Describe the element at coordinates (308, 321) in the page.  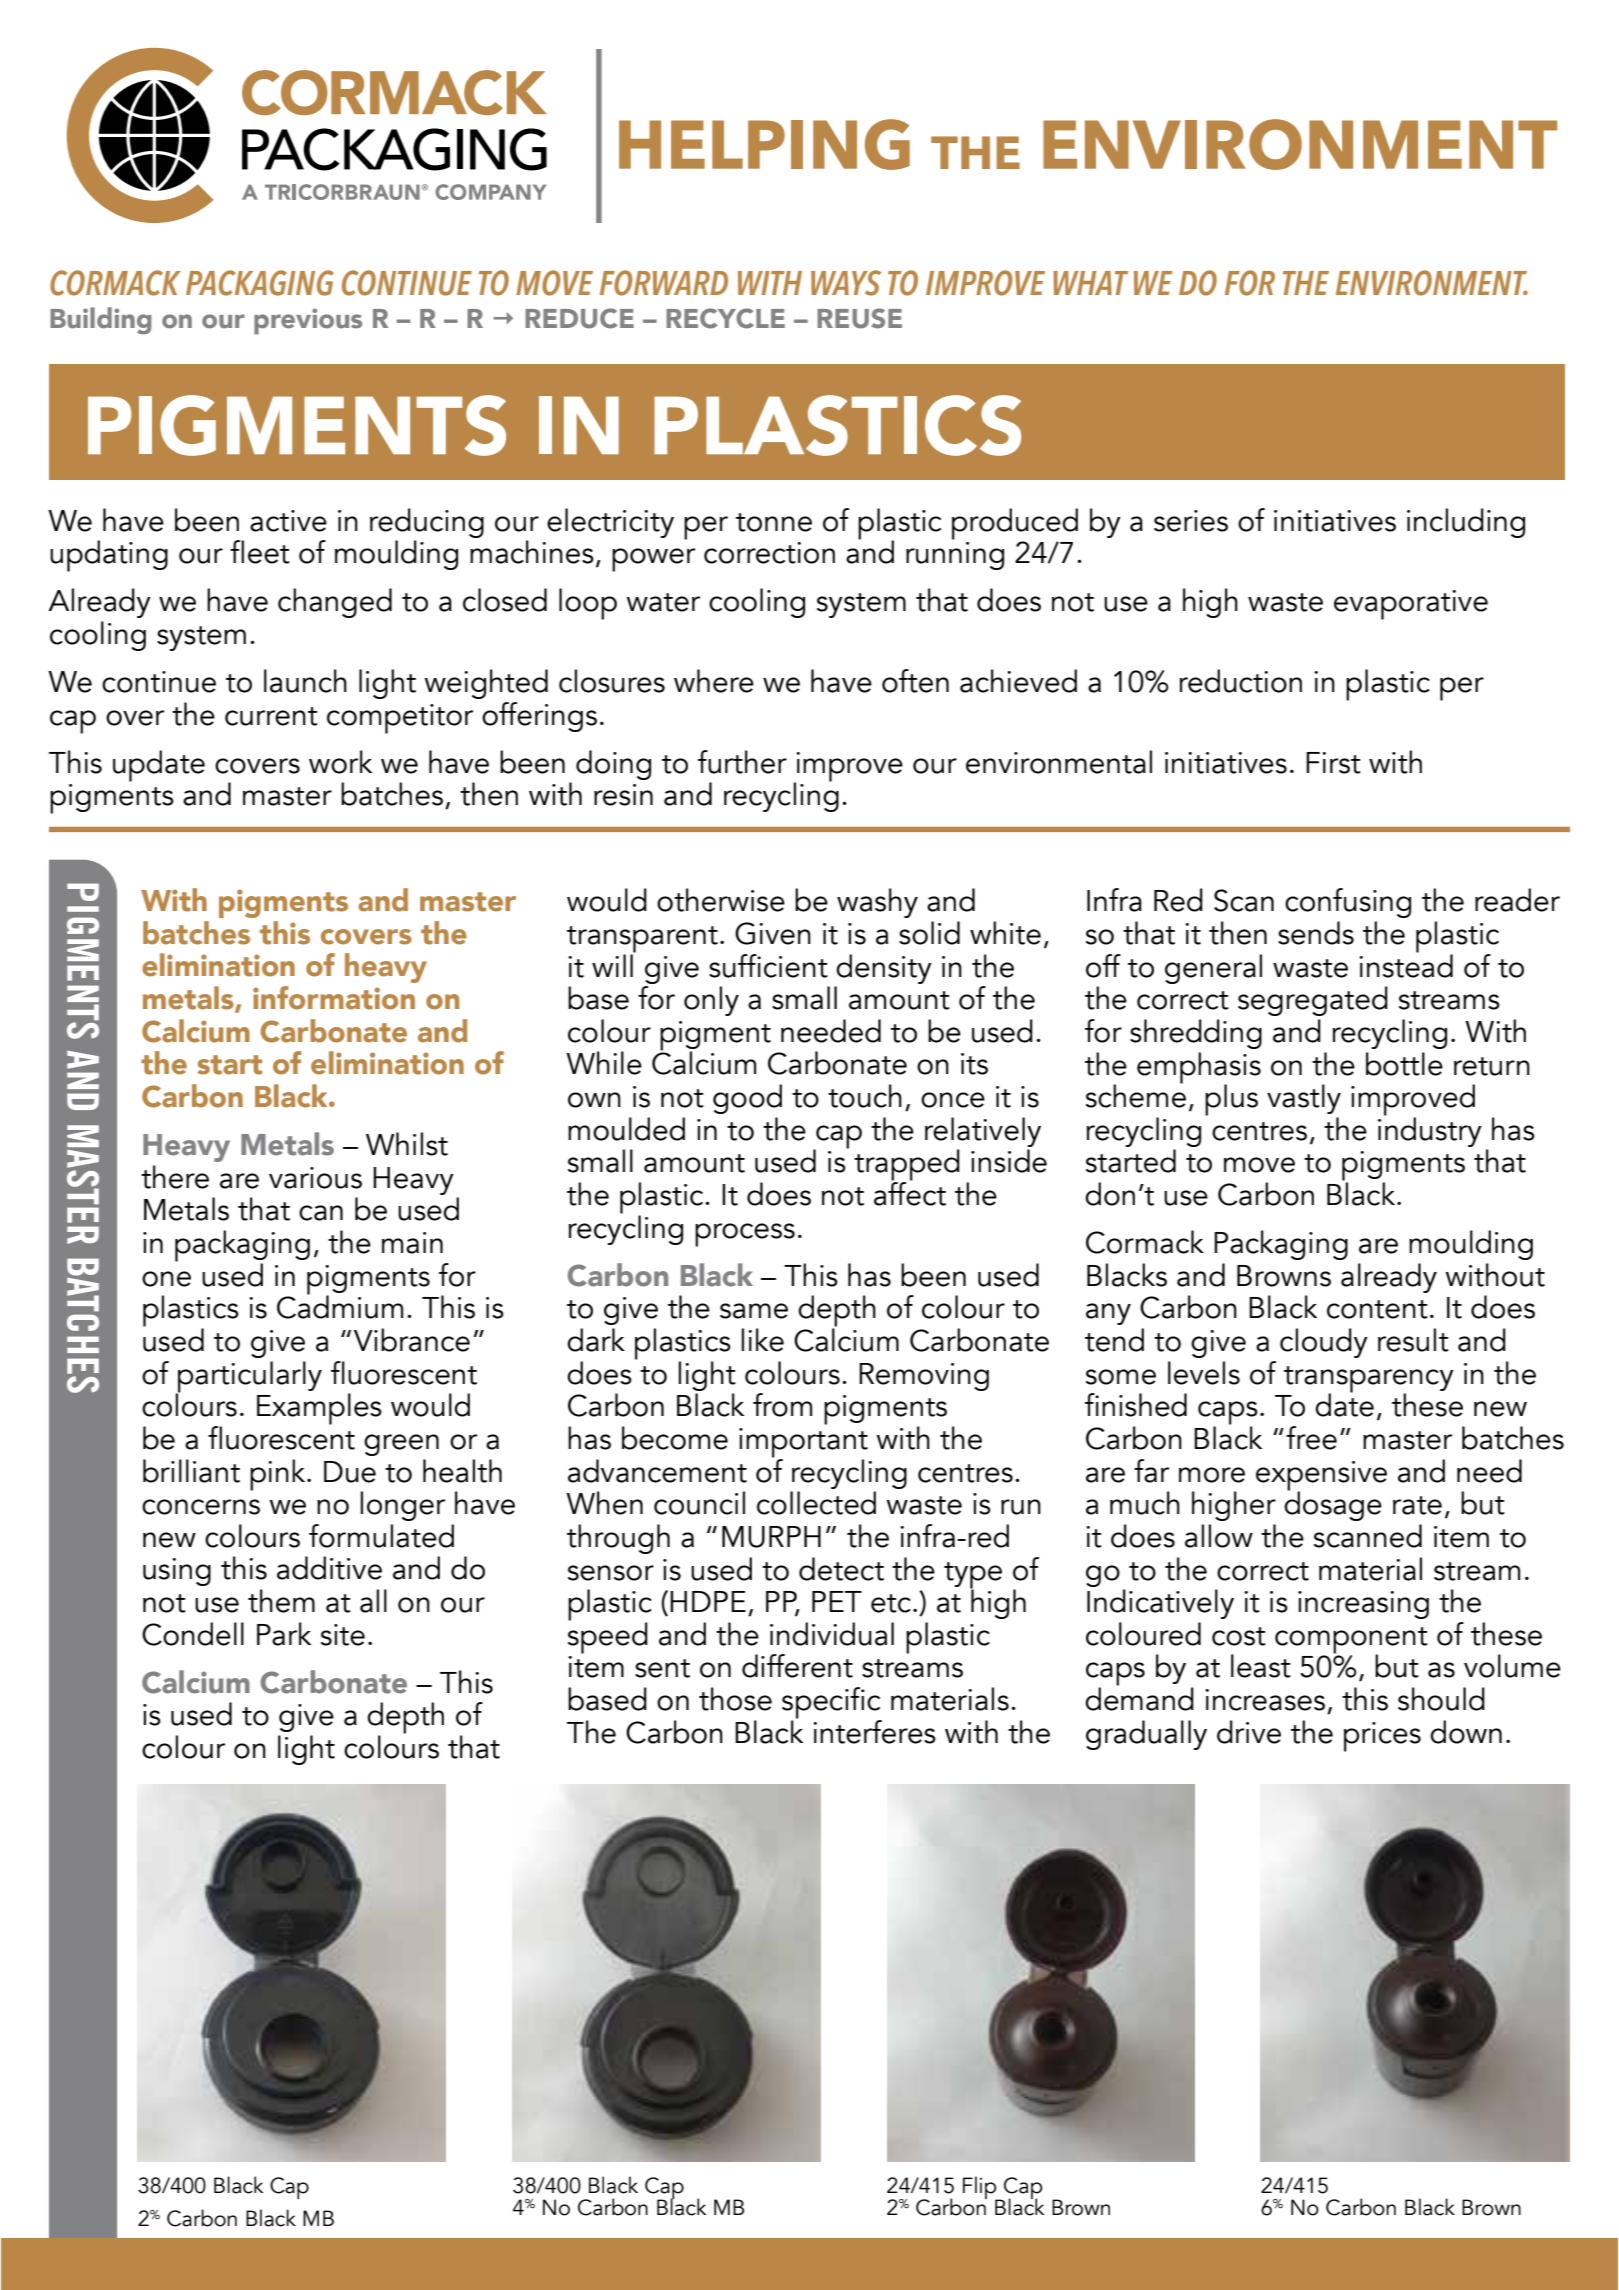
I see `previous` at that location.
